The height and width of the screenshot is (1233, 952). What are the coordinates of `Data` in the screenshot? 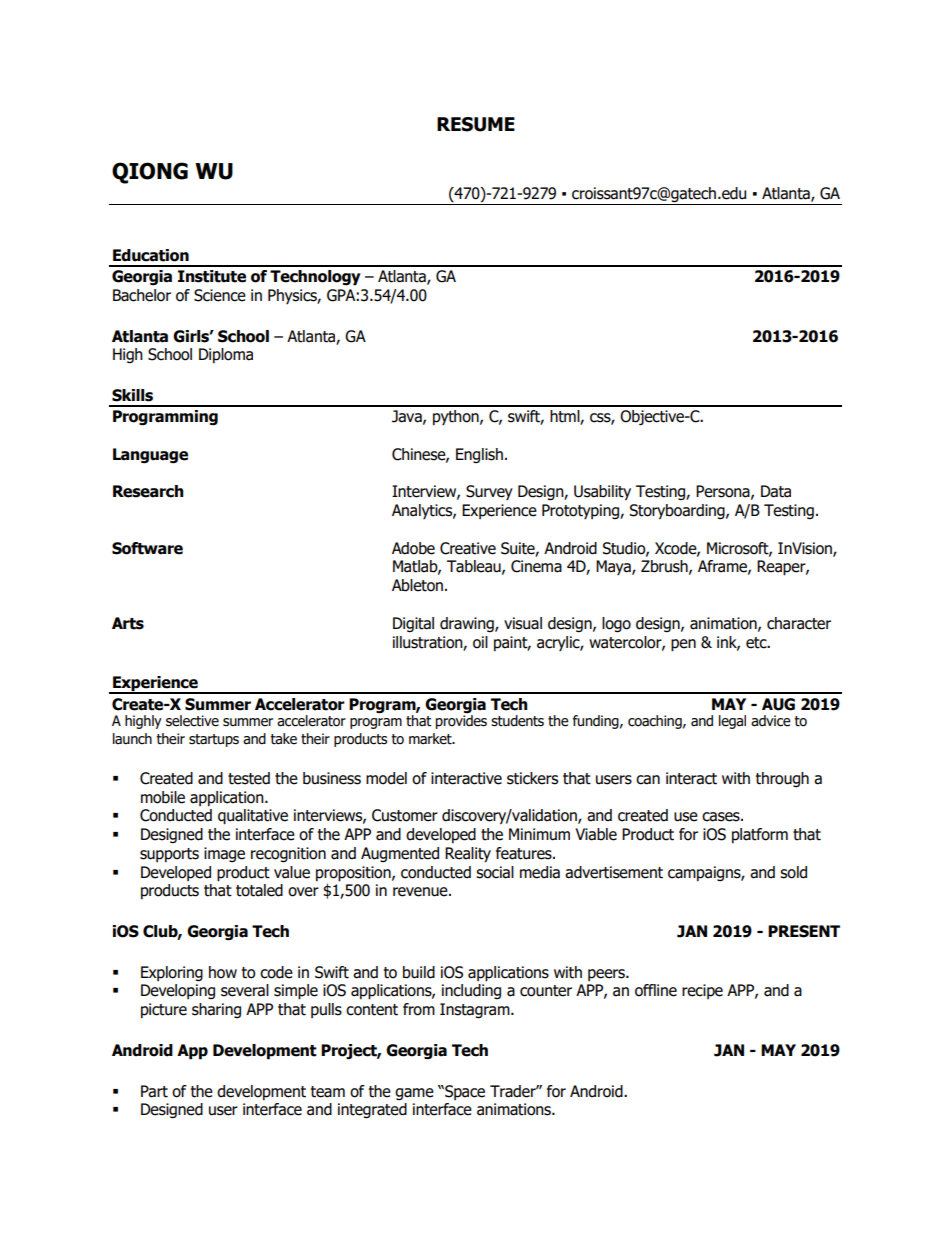 It's located at (776, 491).
